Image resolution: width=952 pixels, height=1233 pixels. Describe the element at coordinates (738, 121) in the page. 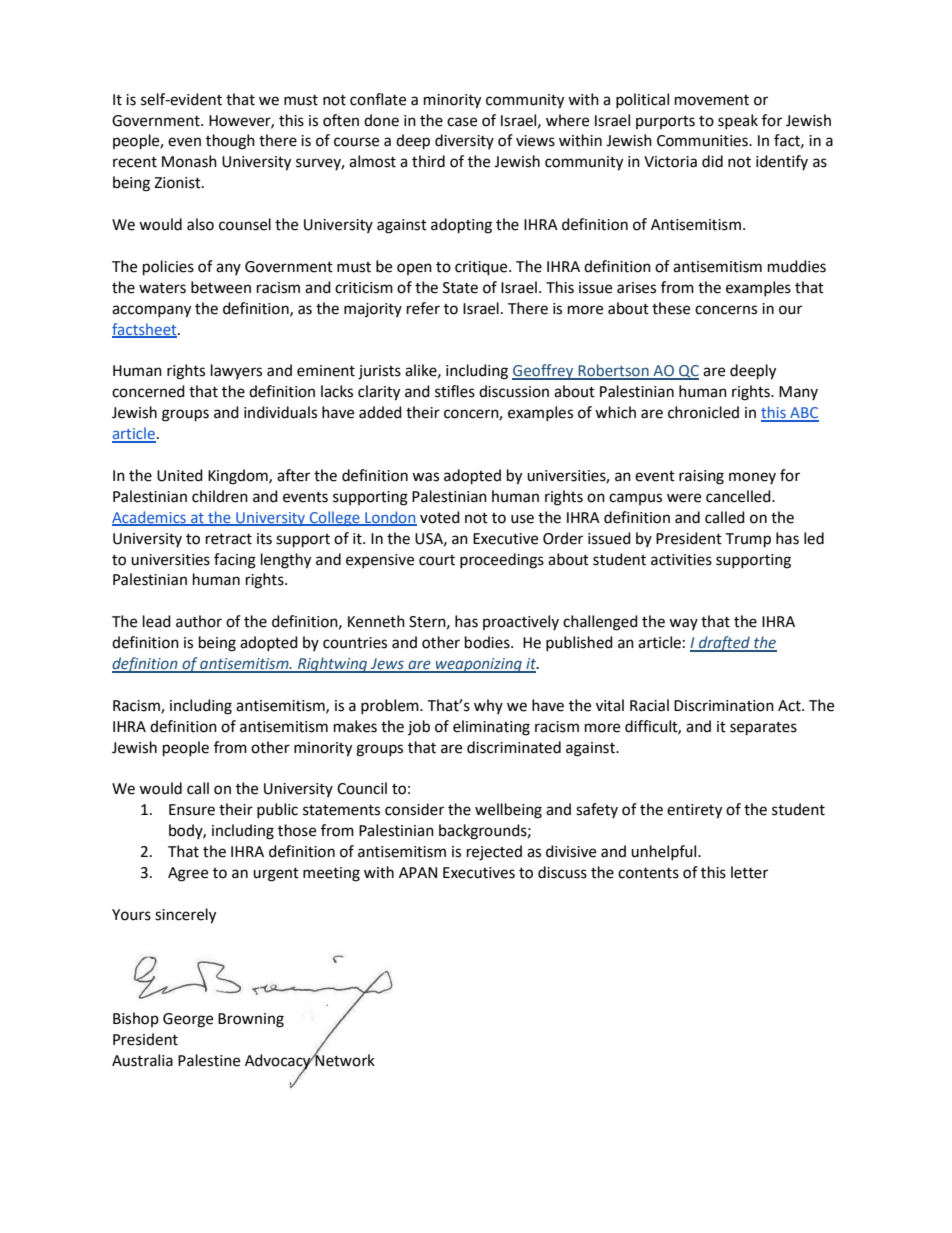

I see `speak` at that location.
